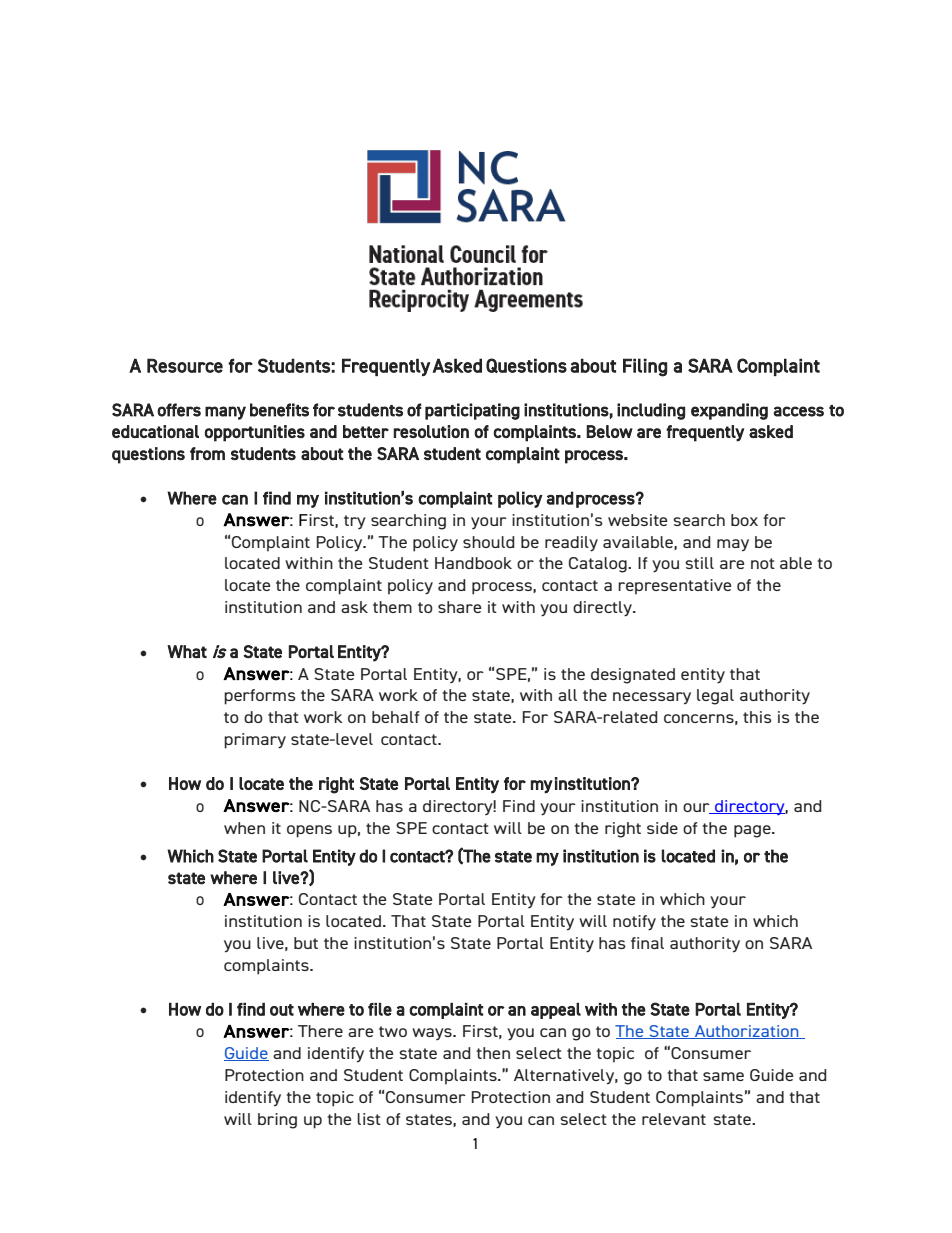  Describe the element at coordinates (733, 545) in the screenshot. I see `may` at that location.
